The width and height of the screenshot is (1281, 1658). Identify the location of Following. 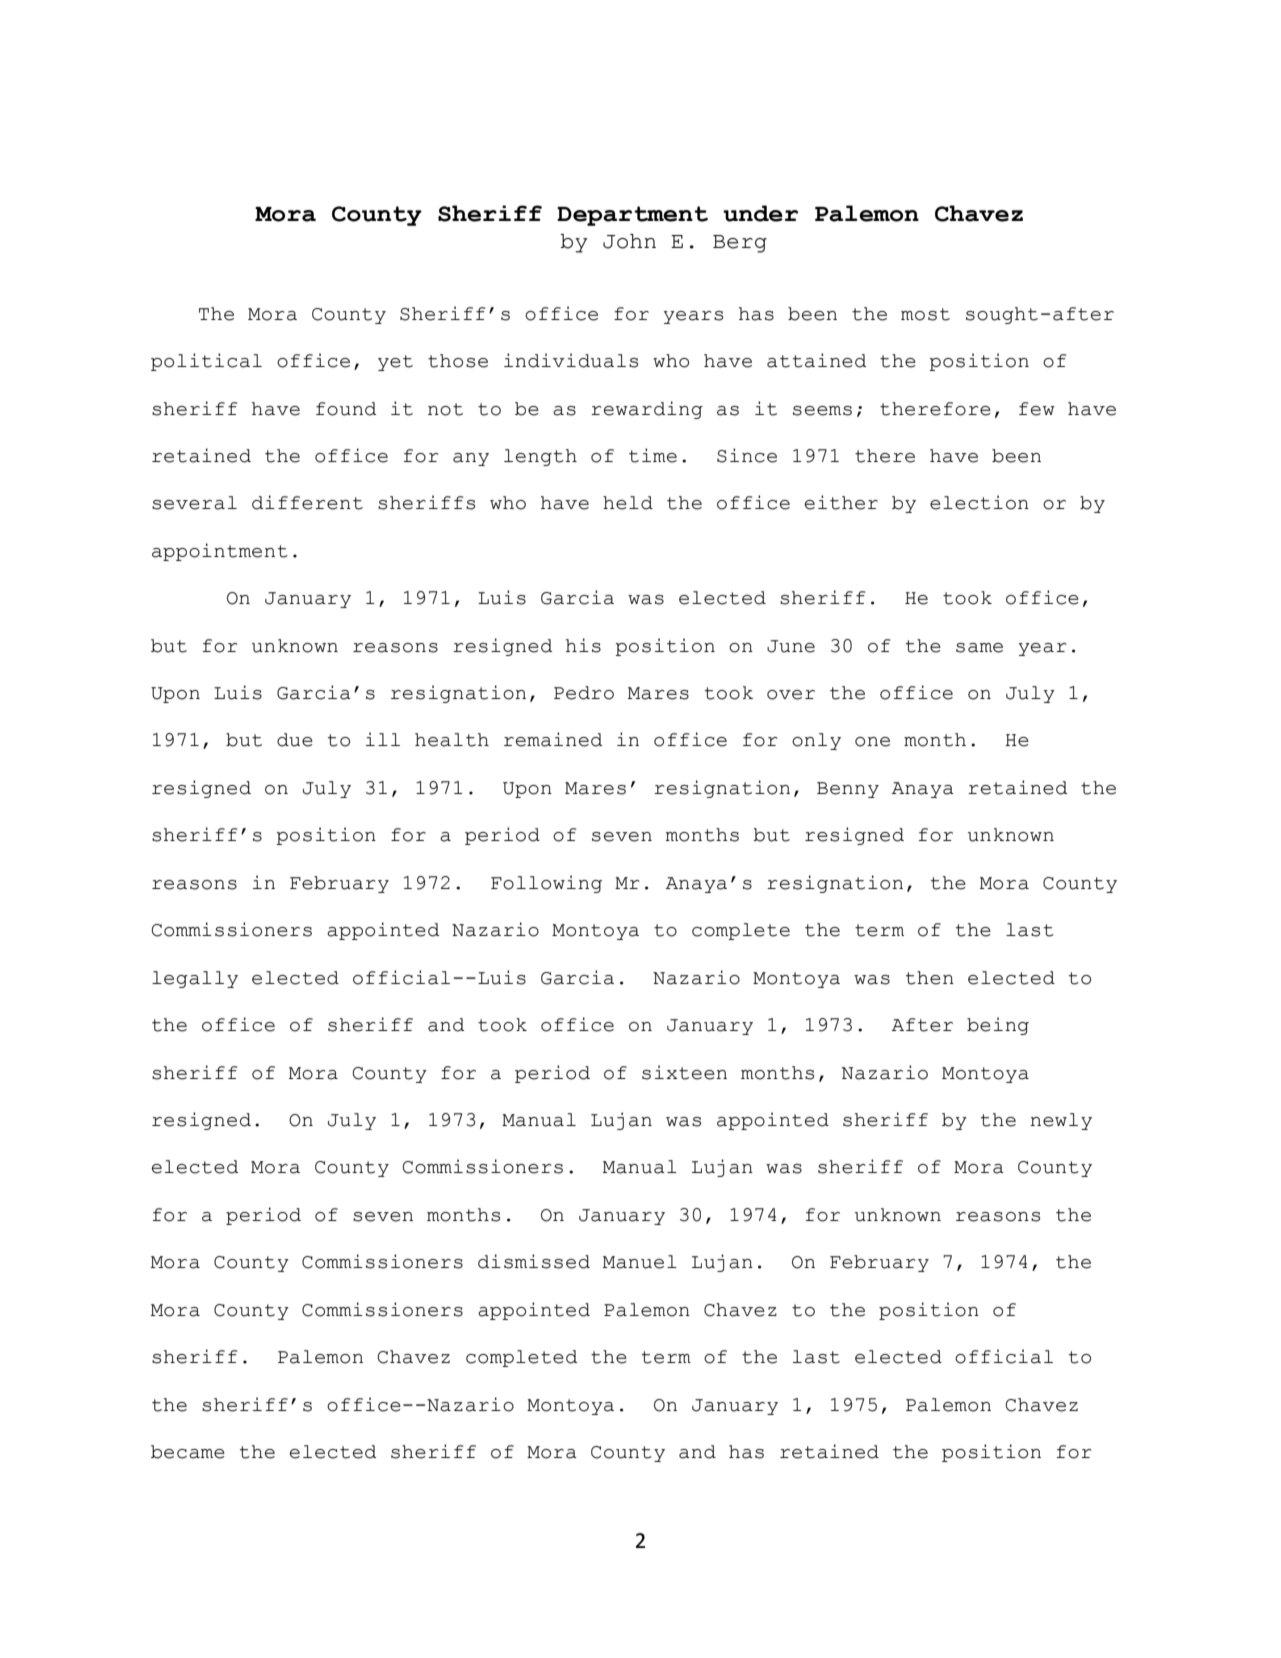
(546, 884).
